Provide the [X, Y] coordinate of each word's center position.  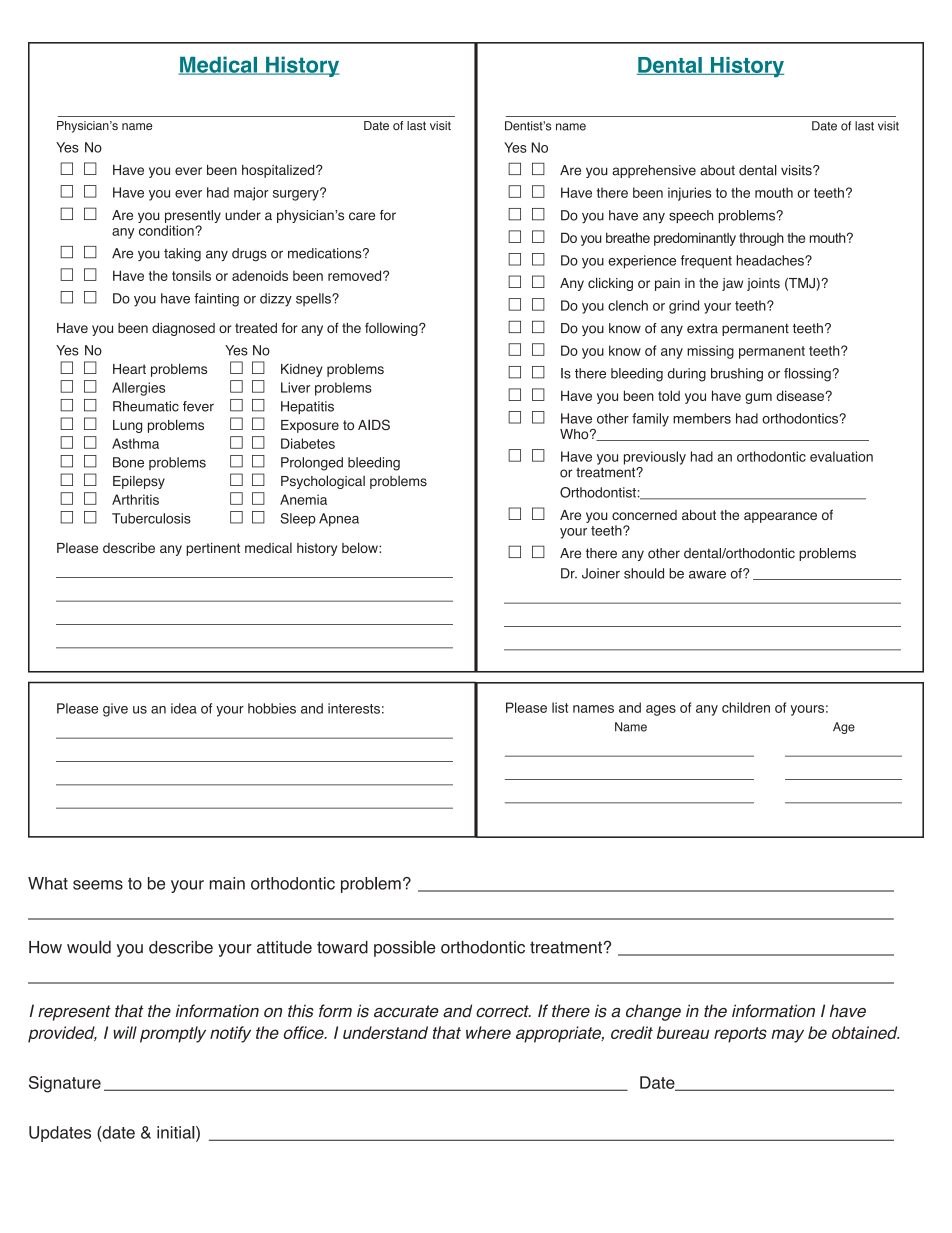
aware [707, 575]
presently [193, 216]
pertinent [213, 549]
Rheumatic [146, 406]
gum [758, 398]
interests [354, 708]
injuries [690, 194]
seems [98, 885]
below [361, 547]
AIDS [374, 424]
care [362, 216]
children [746, 707]
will [125, 1032]
